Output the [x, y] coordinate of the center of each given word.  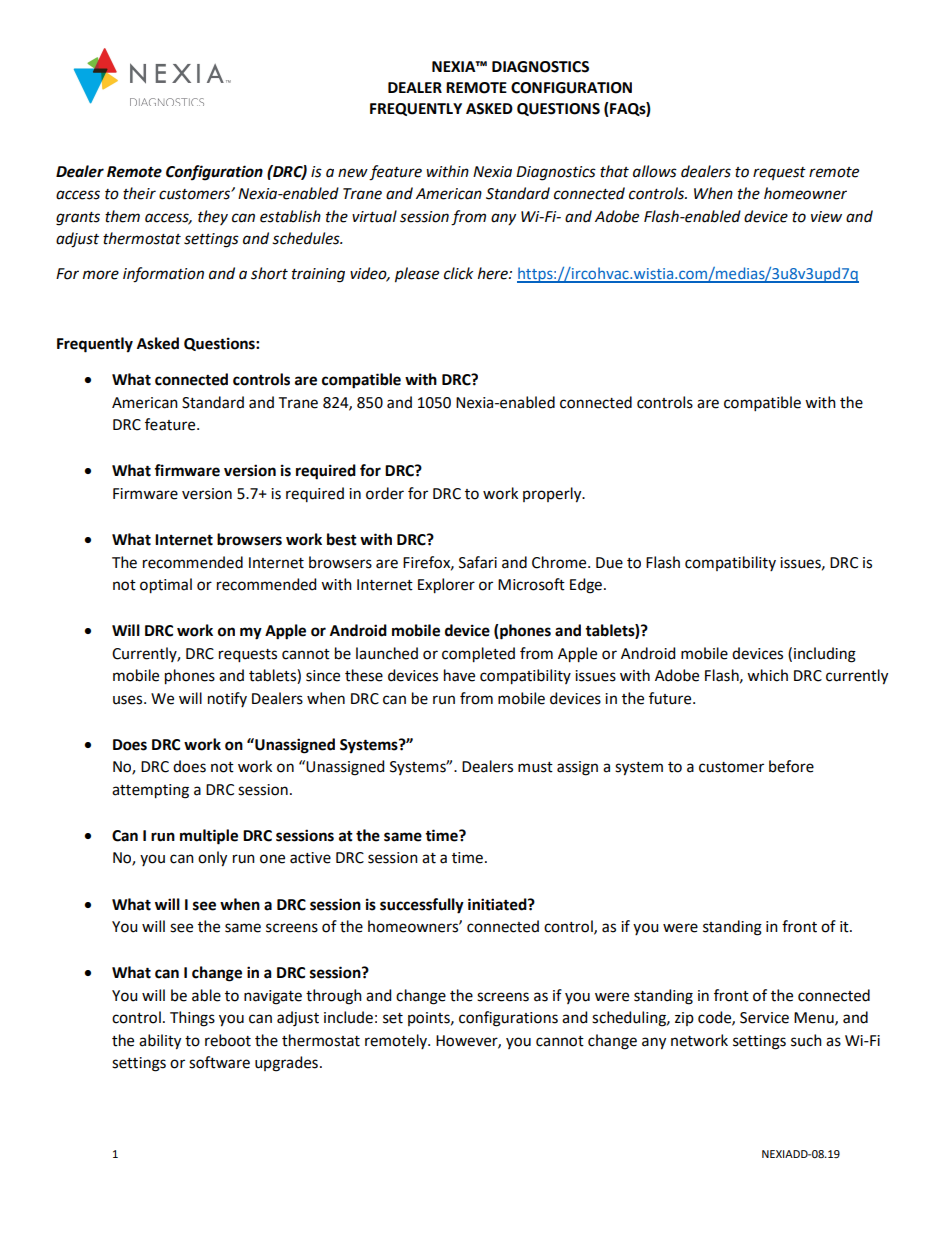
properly [553, 495]
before [791, 766]
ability [160, 1042]
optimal [166, 586]
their [139, 193]
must [535, 767]
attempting [150, 791]
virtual [374, 216]
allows [655, 171]
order [385, 493]
